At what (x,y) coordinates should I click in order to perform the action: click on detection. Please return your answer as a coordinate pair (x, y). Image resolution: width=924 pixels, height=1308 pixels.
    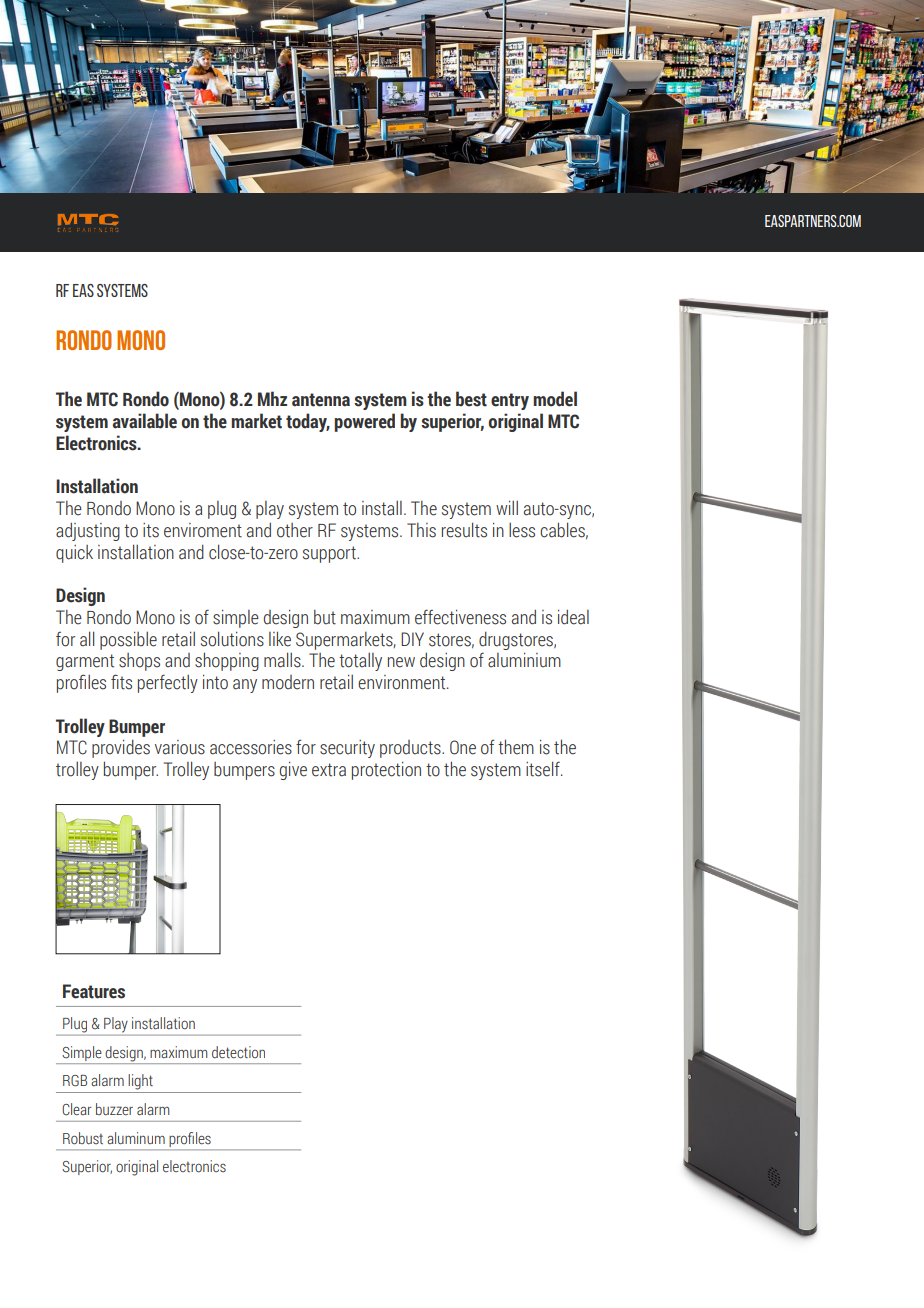
    Looking at the image, I should click on (238, 1052).
